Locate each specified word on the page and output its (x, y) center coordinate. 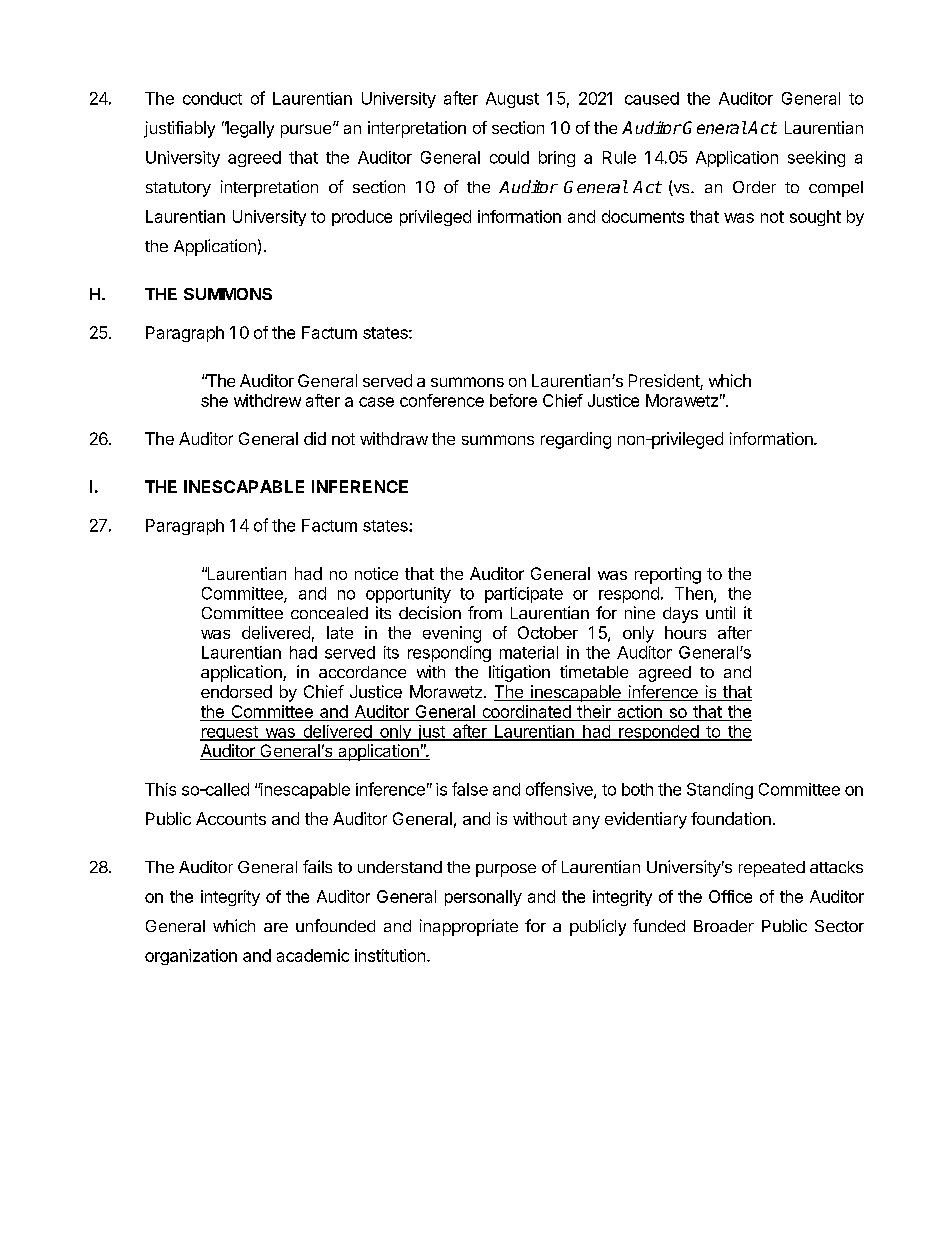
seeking (816, 159)
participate (524, 595)
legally (249, 129)
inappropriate (469, 927)
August (512, 100)
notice (376, 573)
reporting (668, 575)
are (276, 927)
